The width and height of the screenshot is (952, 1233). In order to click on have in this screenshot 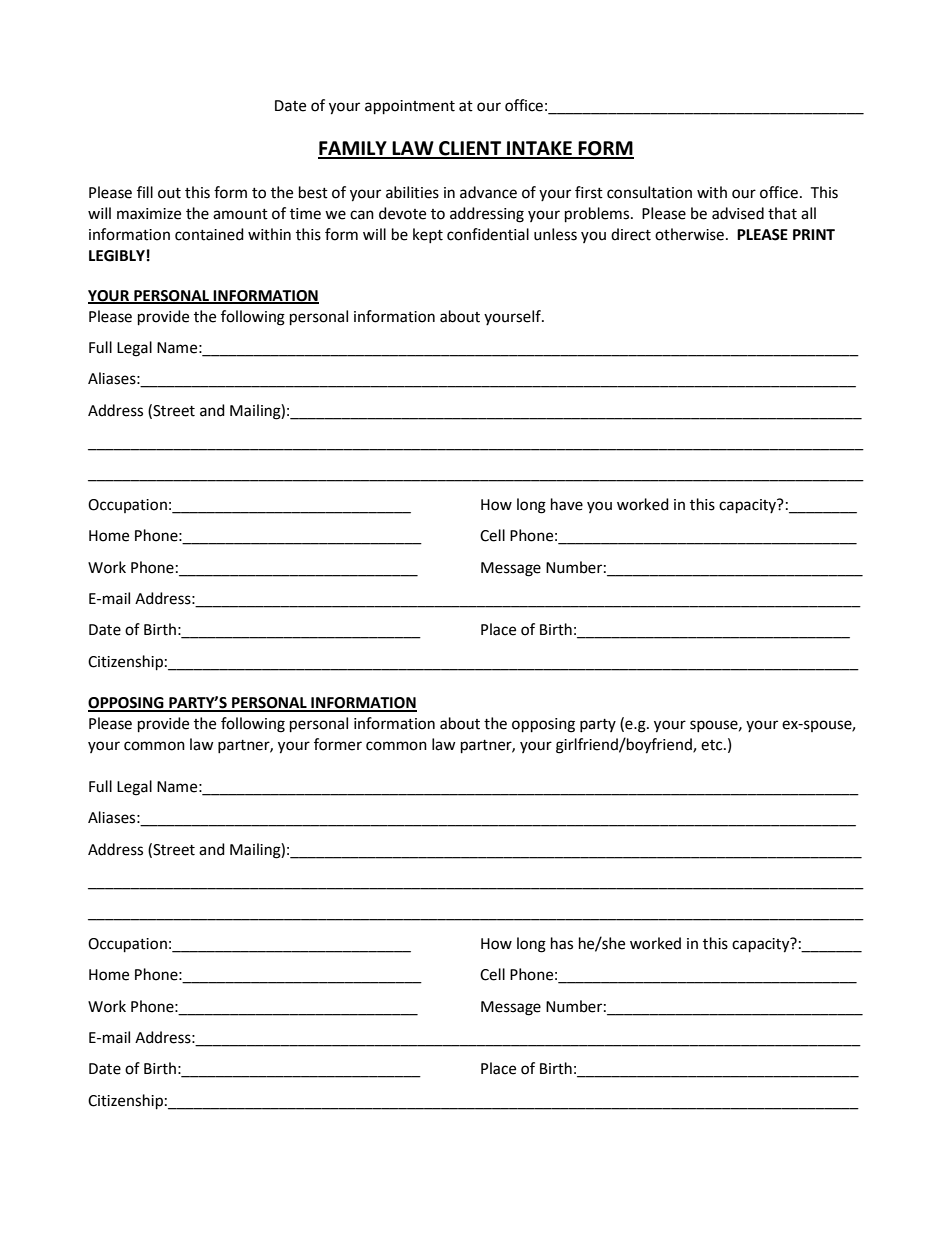, I will do `click(567, 504)`.
